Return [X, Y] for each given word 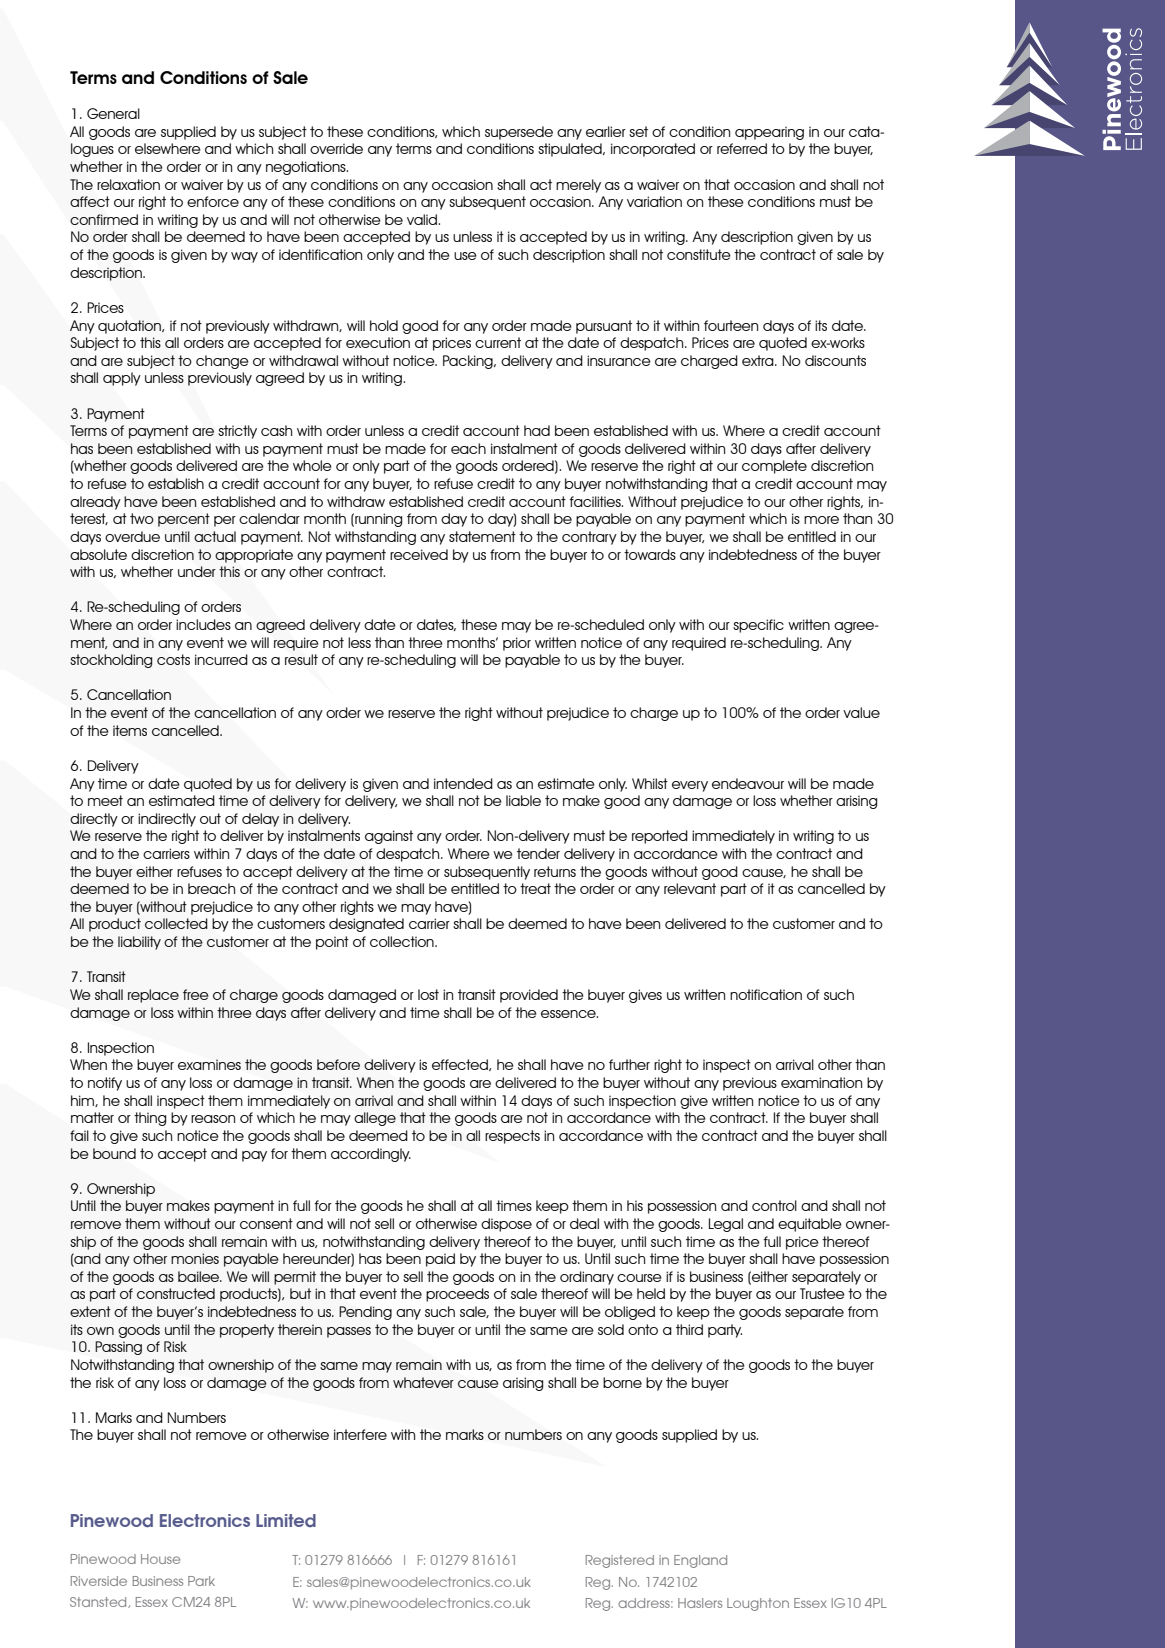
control [774, 1205]
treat [535, 888]
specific [758, 626]
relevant [690, 888]
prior [517, 644]
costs [173, 659]
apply [122, 379]
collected [176, 923]
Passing [118, 1348]
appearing [769, 133]
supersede [519, 133]
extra [759, 360]
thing [150, 1119]
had [537, 430]
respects [512, 1137]
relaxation [128, 184]
